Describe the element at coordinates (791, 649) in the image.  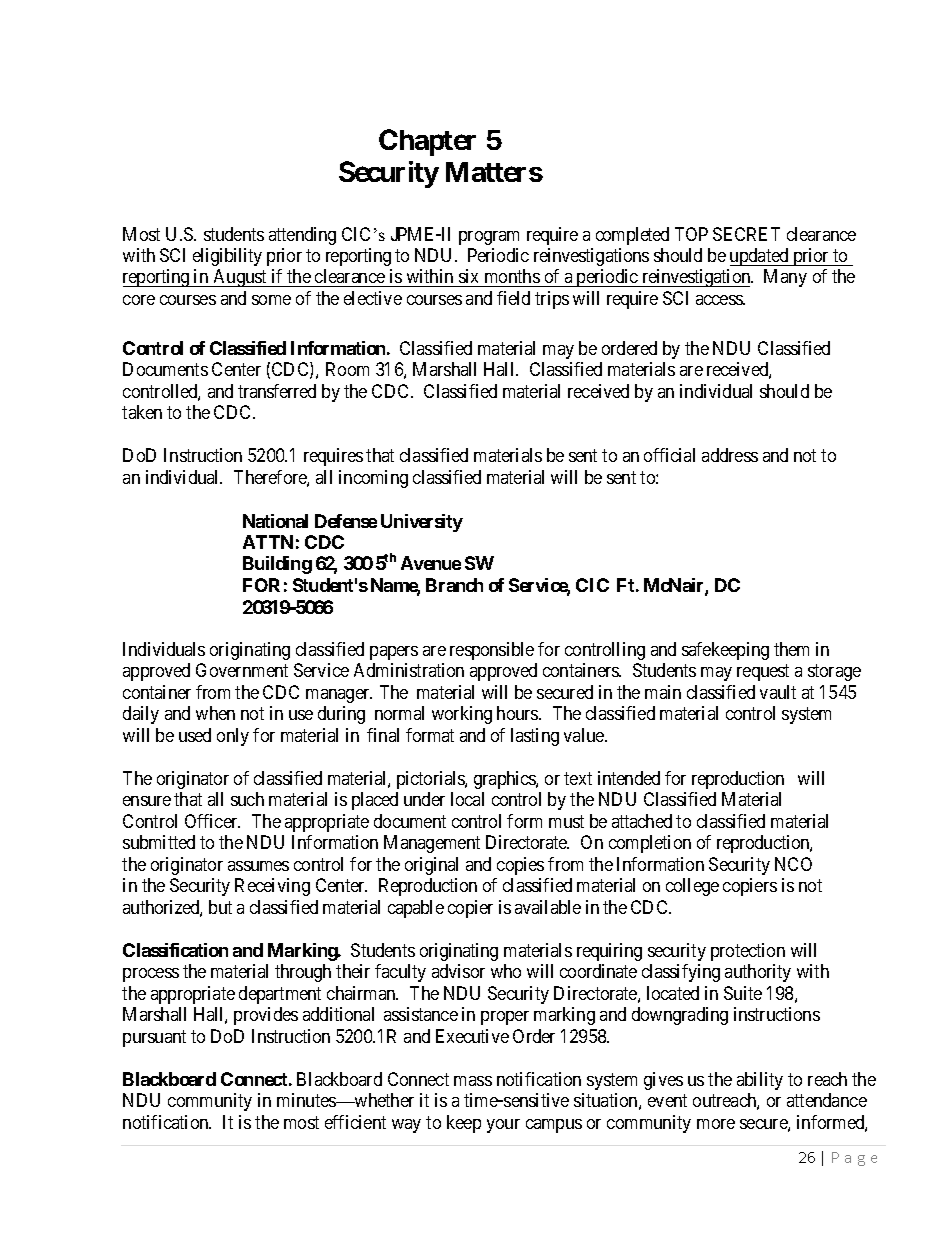
I see `them` at that location.
